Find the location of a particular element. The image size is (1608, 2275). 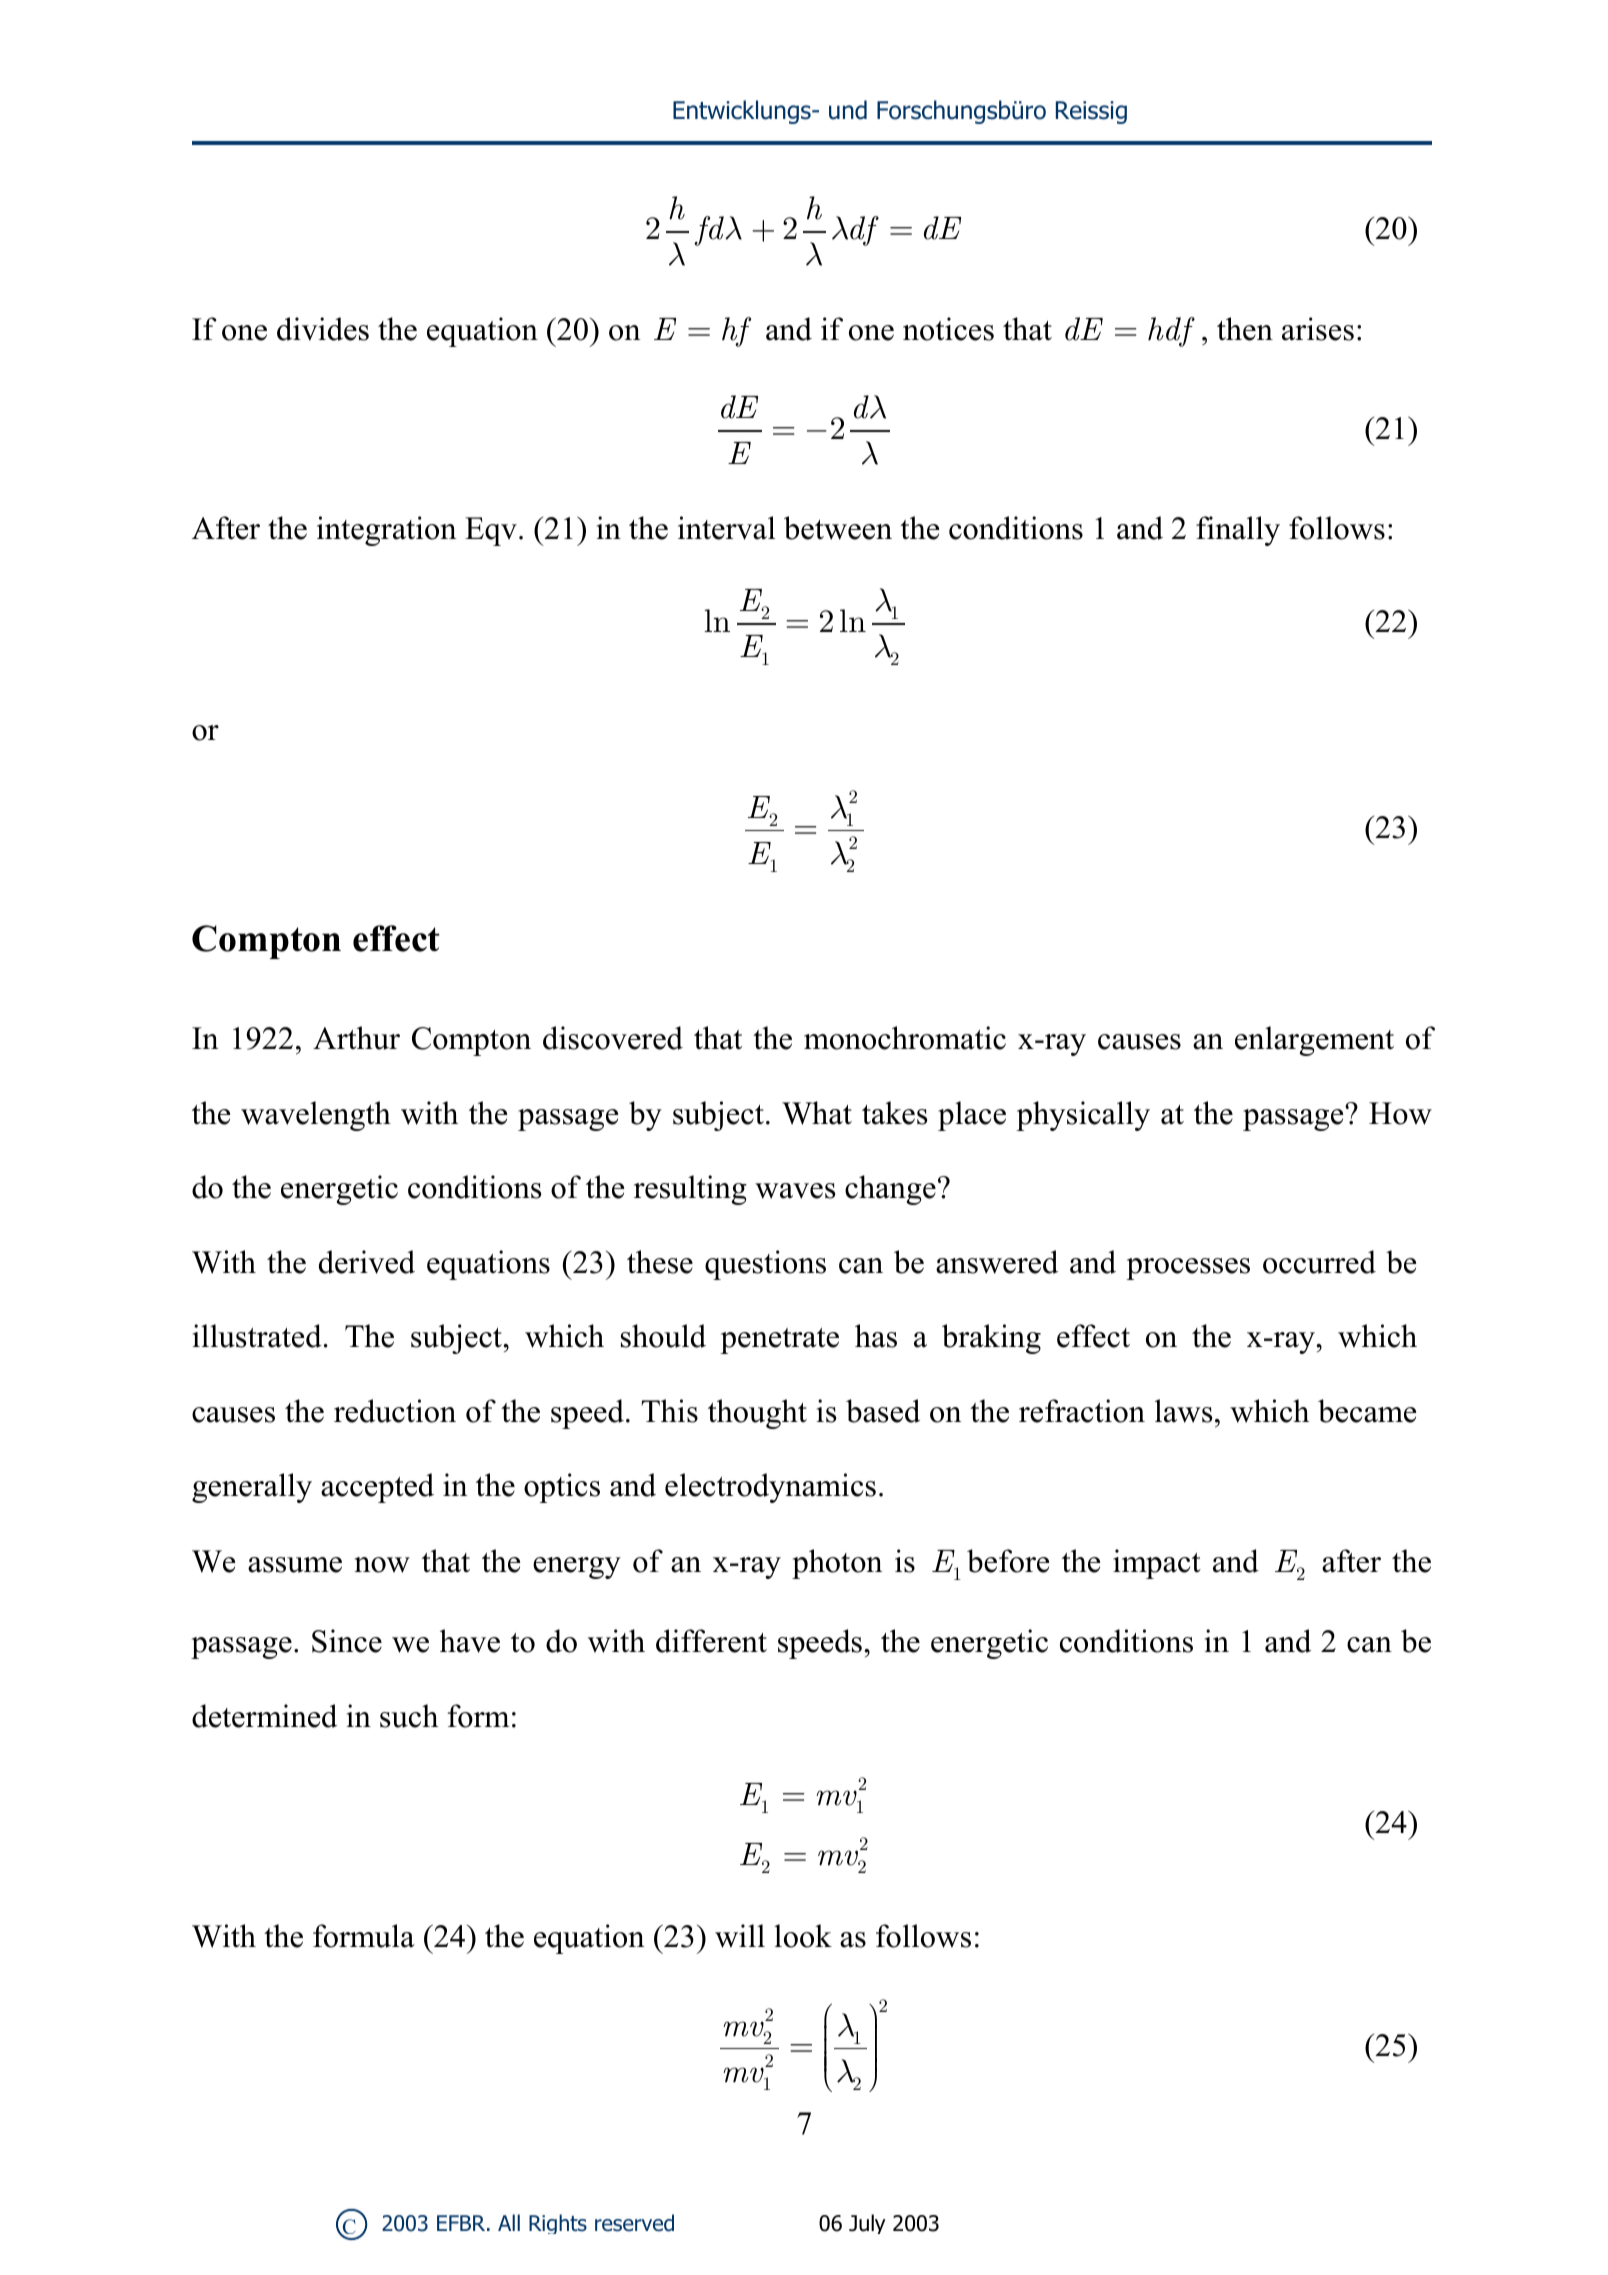

notices is located at coordinates (948, 329).
